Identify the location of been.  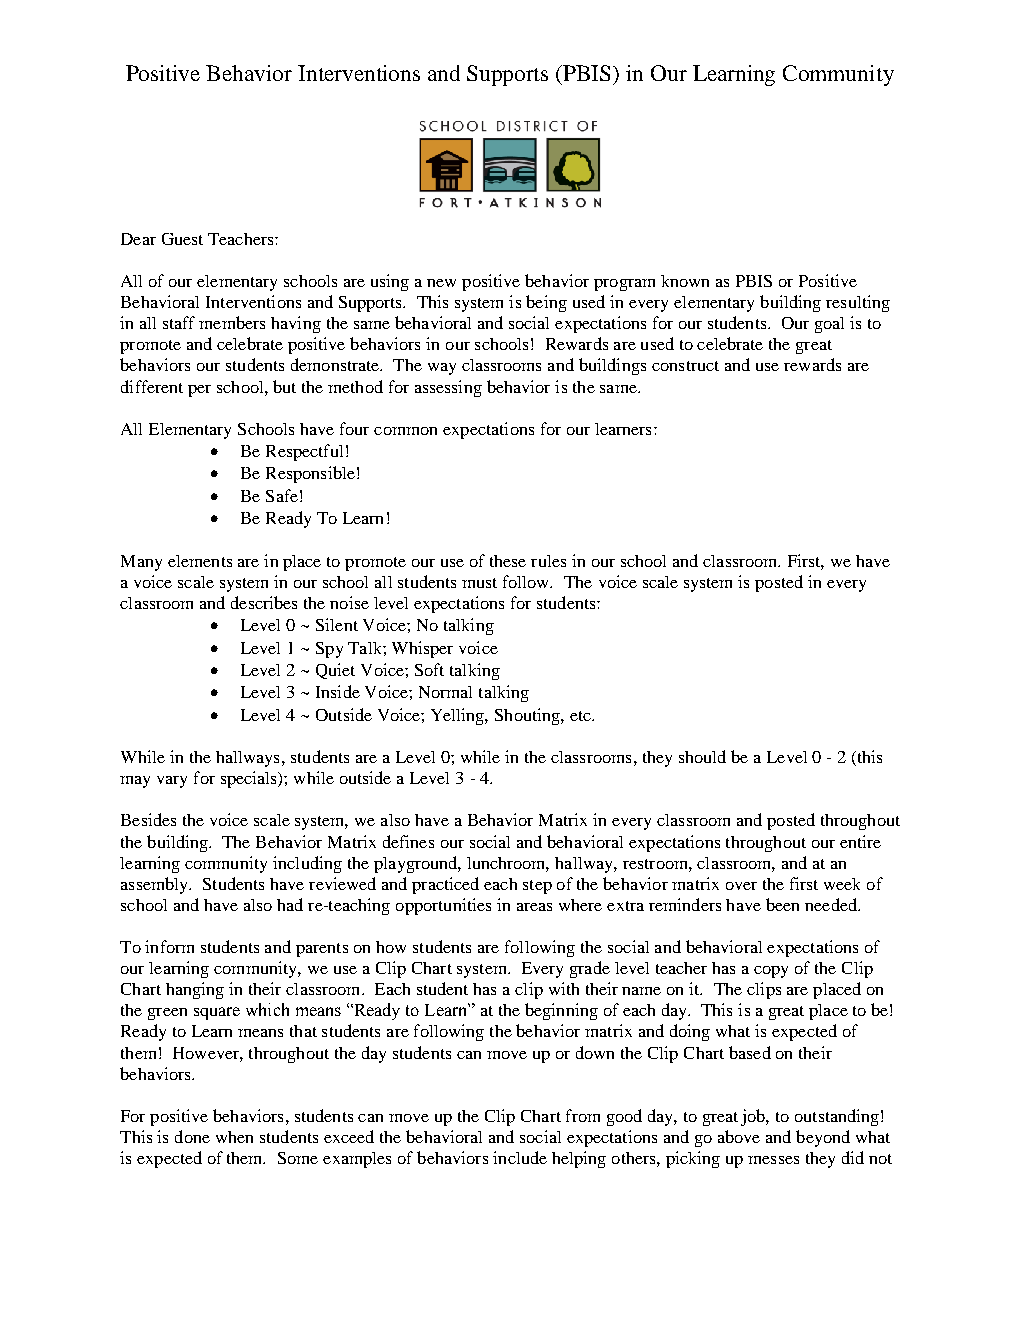
(782, 904).
